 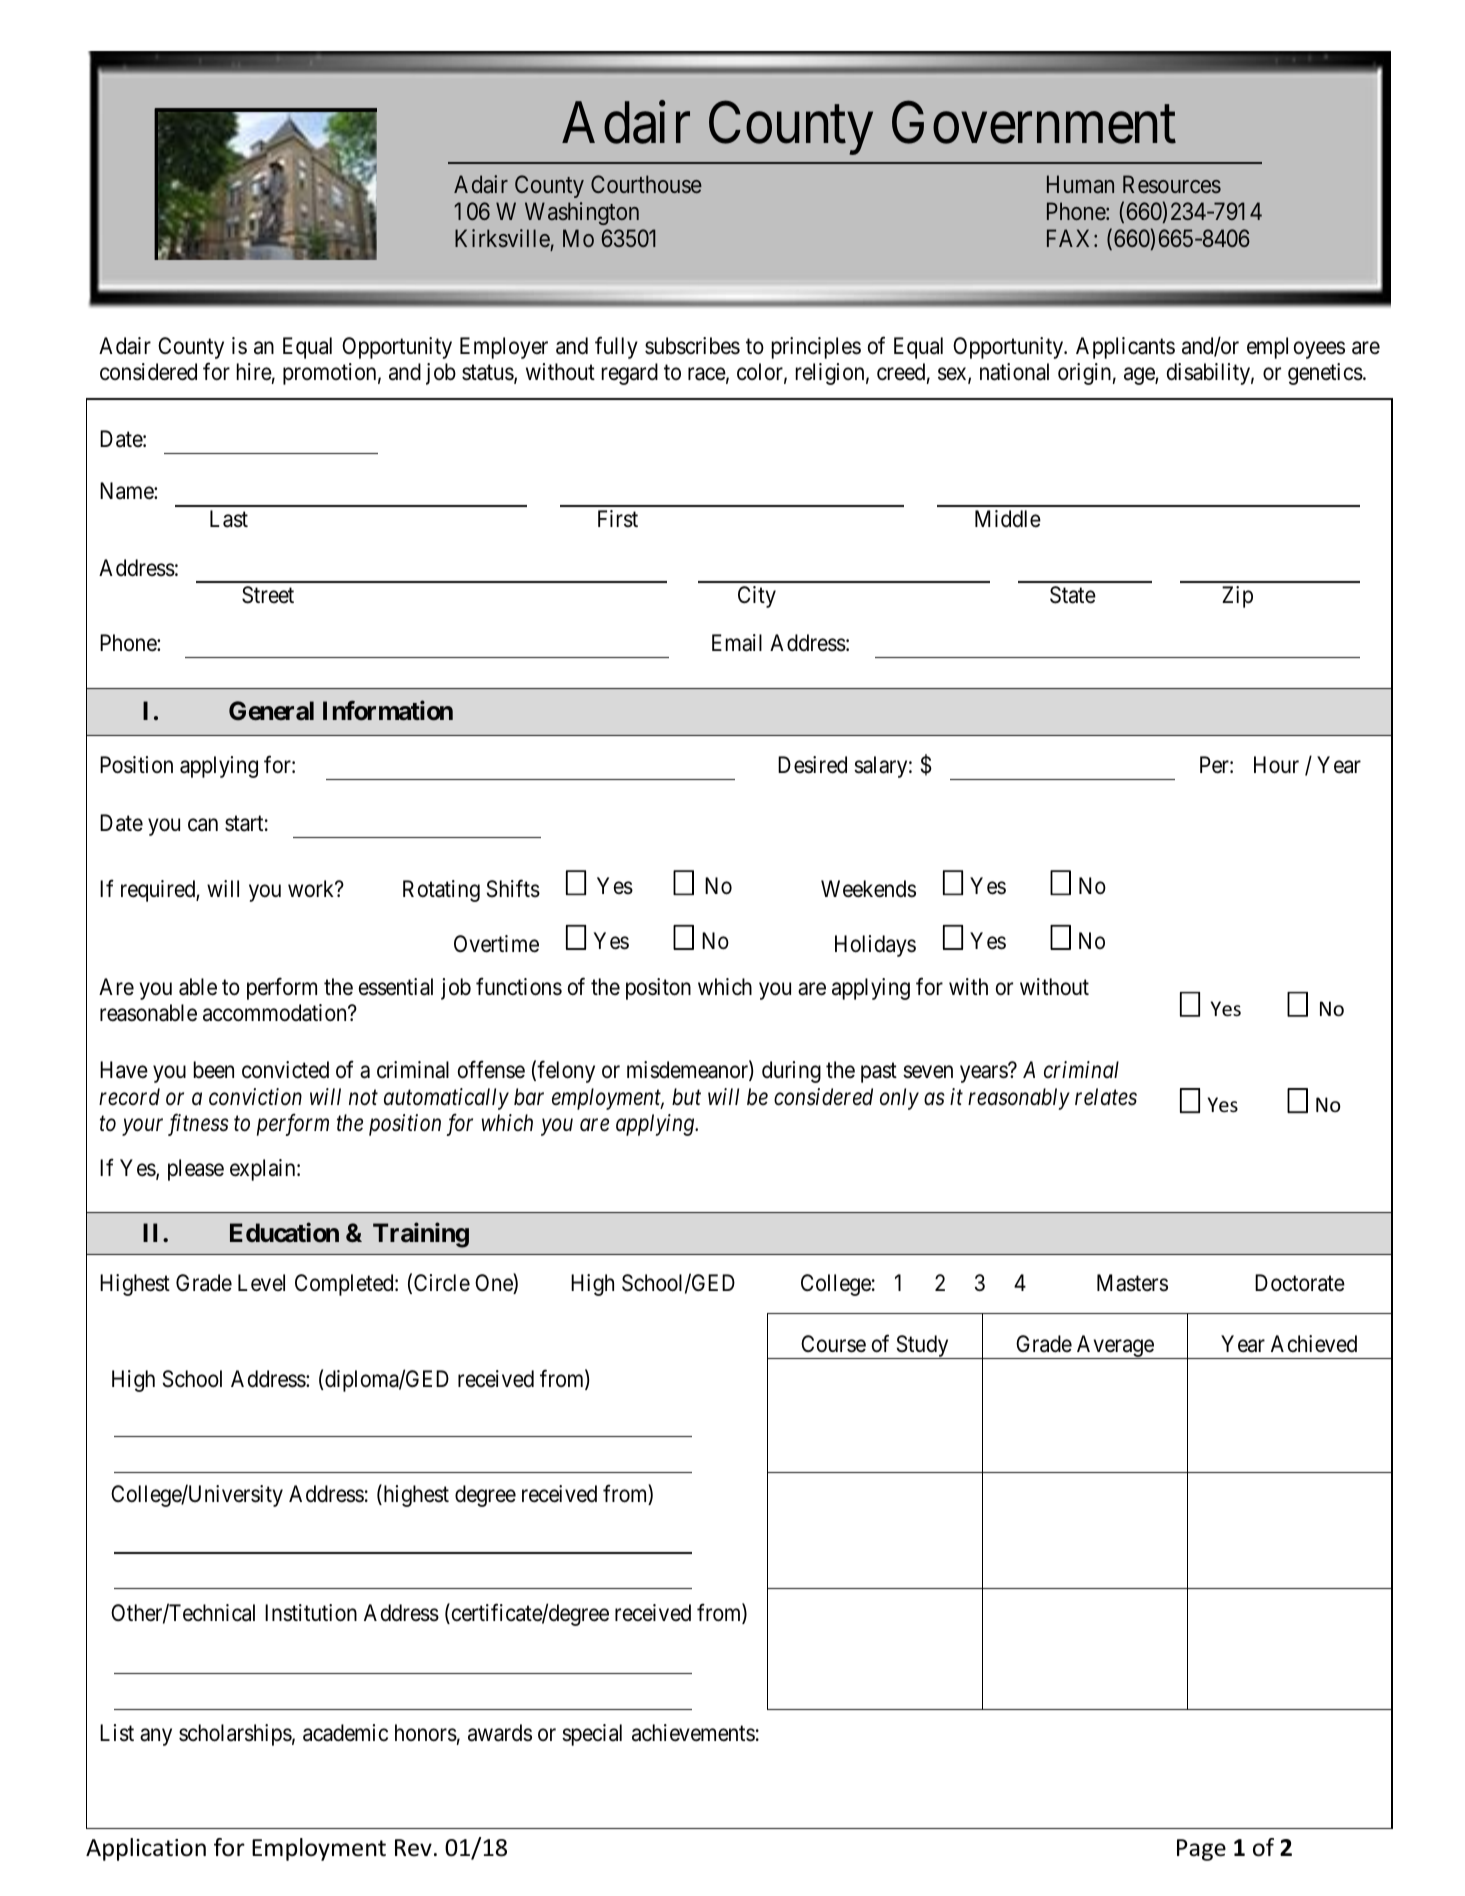 What do you see at coordinates (276, 1013) in the screenshot?
I see `accommodation` at bounding box center [276, 1013].
